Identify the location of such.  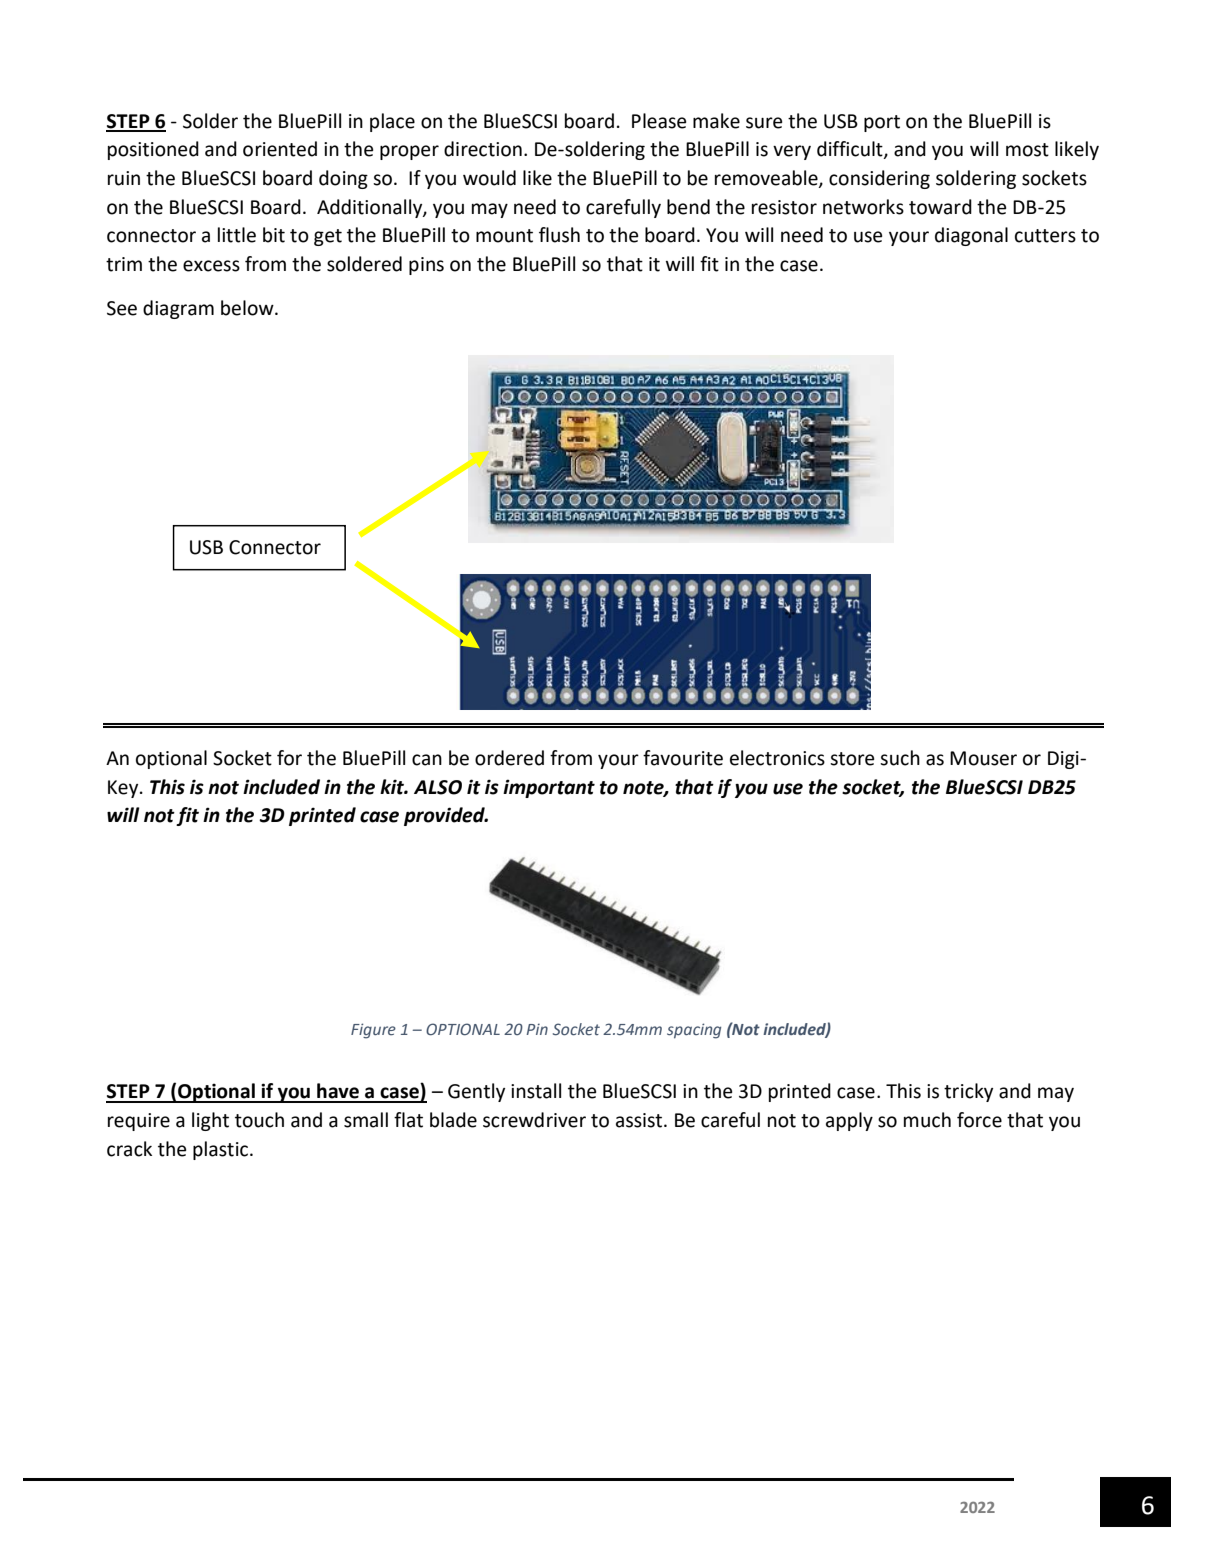
(900, 758).
